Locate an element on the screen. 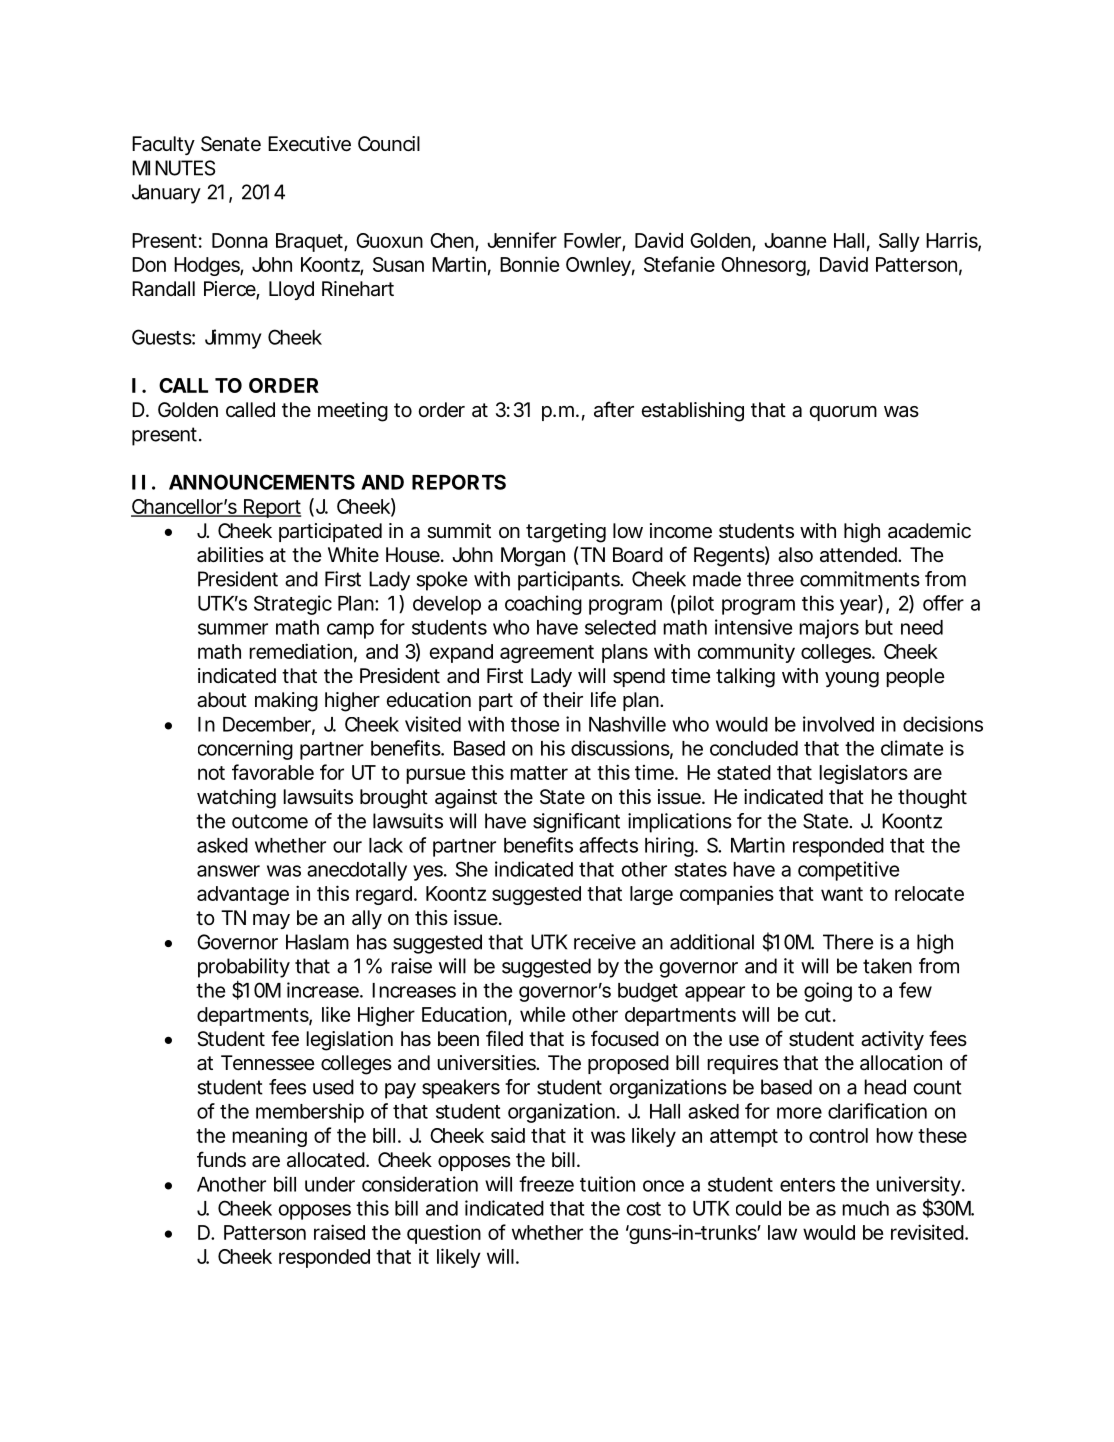 This screenshot has height=1442, width=1114. their is located at coordinates (563, 699).
